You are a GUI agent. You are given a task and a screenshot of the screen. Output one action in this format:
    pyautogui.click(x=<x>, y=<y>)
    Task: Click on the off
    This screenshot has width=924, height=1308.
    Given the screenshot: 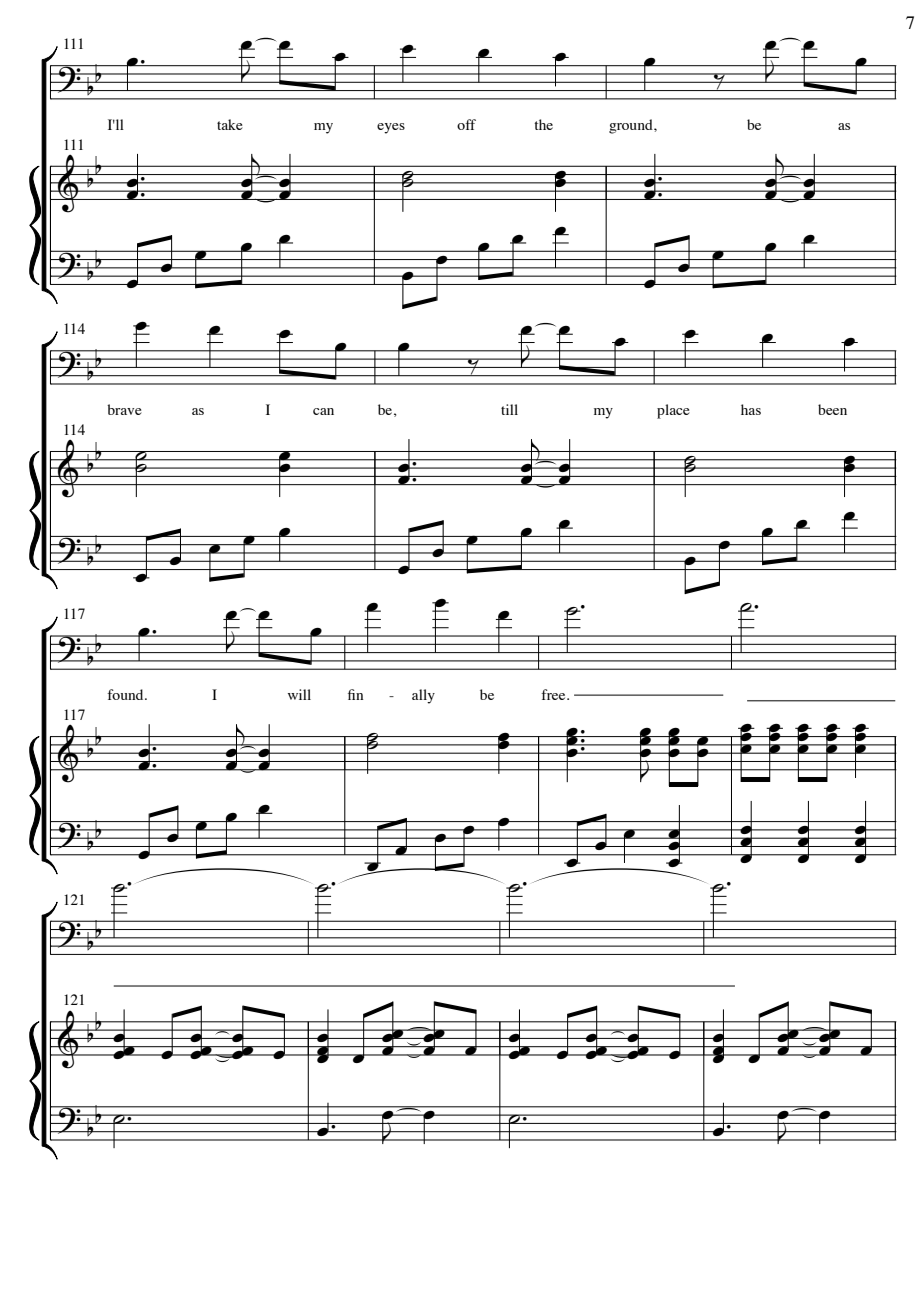 What is the action you would take?
    pyautogui.click(x=466, y=124)
